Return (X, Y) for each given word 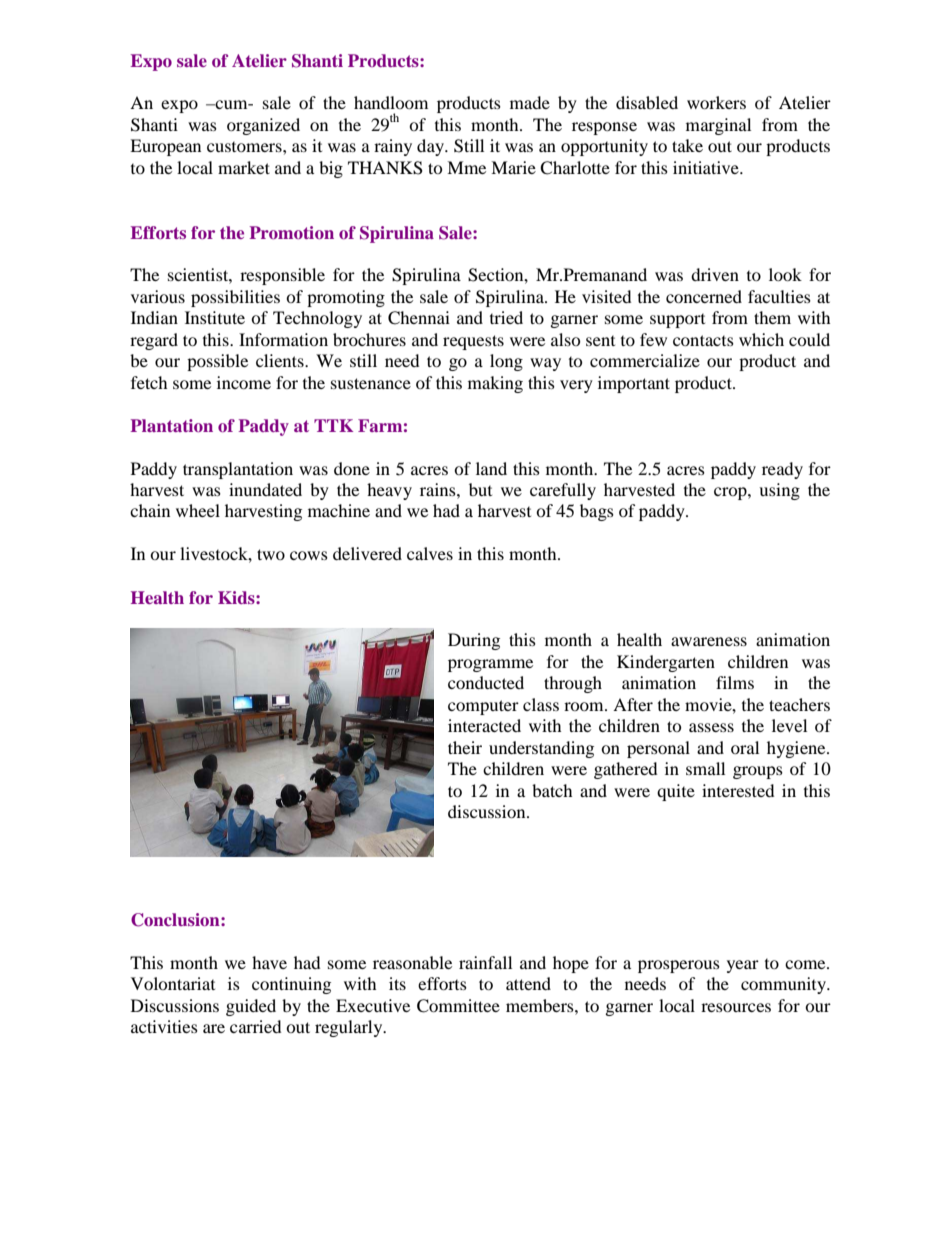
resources (736, 1007)
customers (245, 146)
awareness (709, 641)
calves (430, 553)
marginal (718, 126)
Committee (458, 1006)
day (432, 147)
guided (251, 1007)
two (271, 554)
